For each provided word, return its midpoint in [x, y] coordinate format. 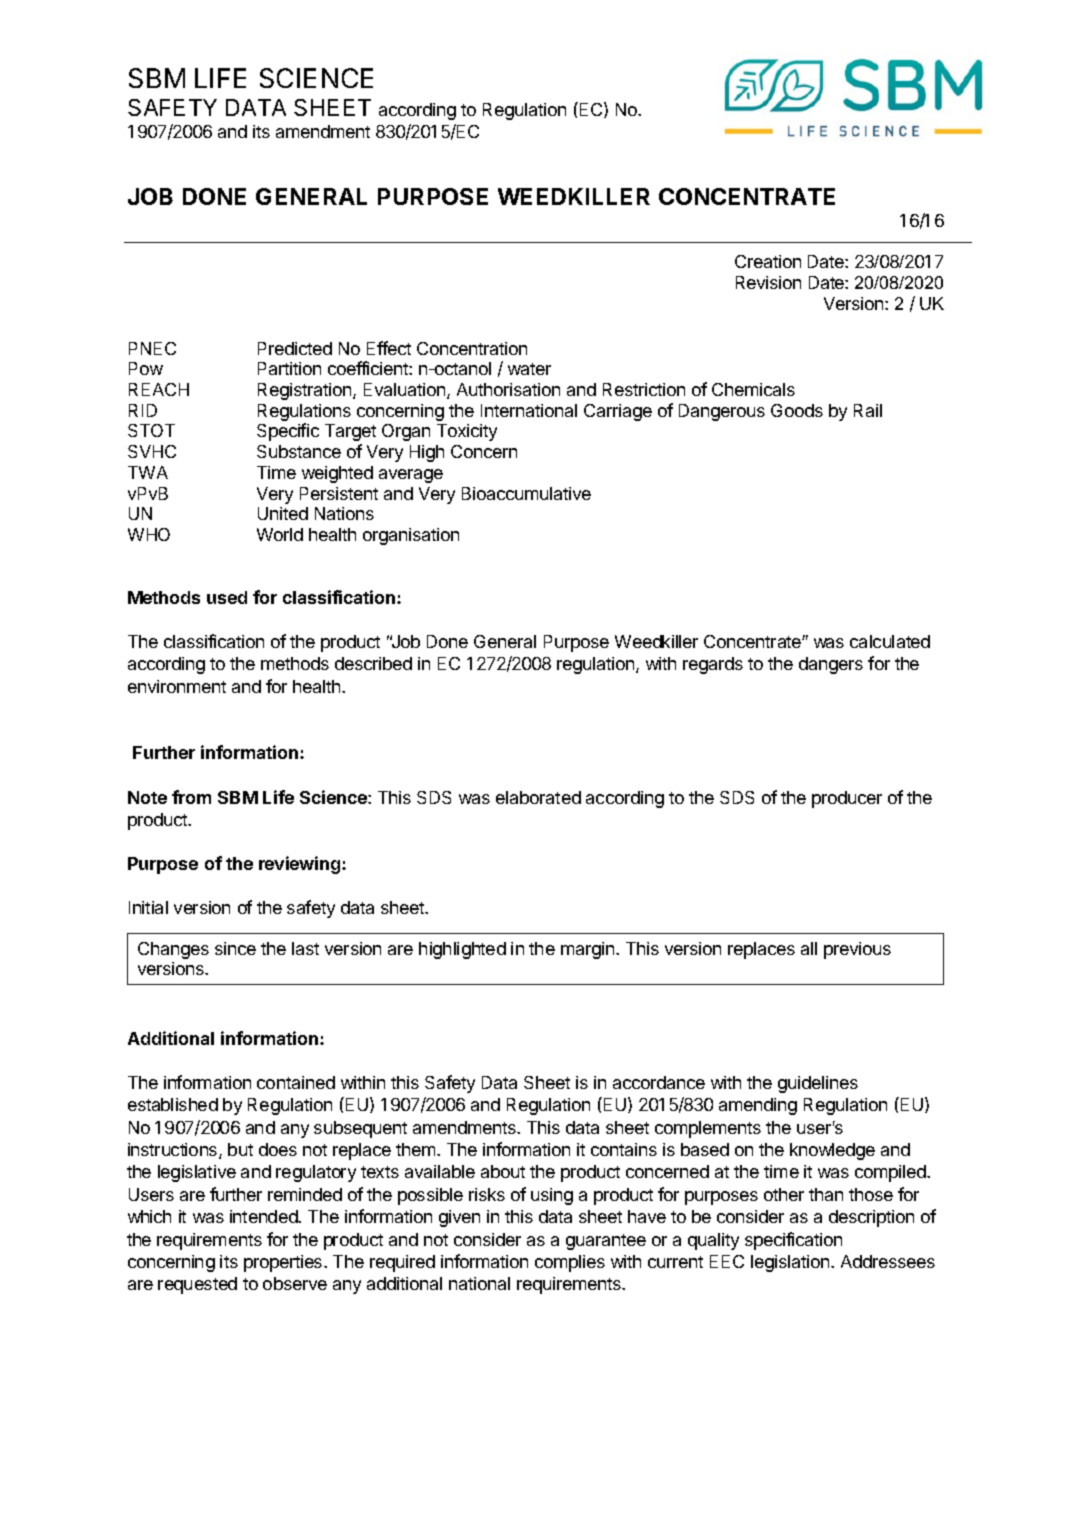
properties [284, 1263]
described [373, 663]
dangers [831, 665]
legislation [791, 1263]
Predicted [295, 348]
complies [570, 1263]
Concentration [472, 348]
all [809, 948]
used [227, 597]
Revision [768, 282]
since [235, 948]
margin [589, 950]
